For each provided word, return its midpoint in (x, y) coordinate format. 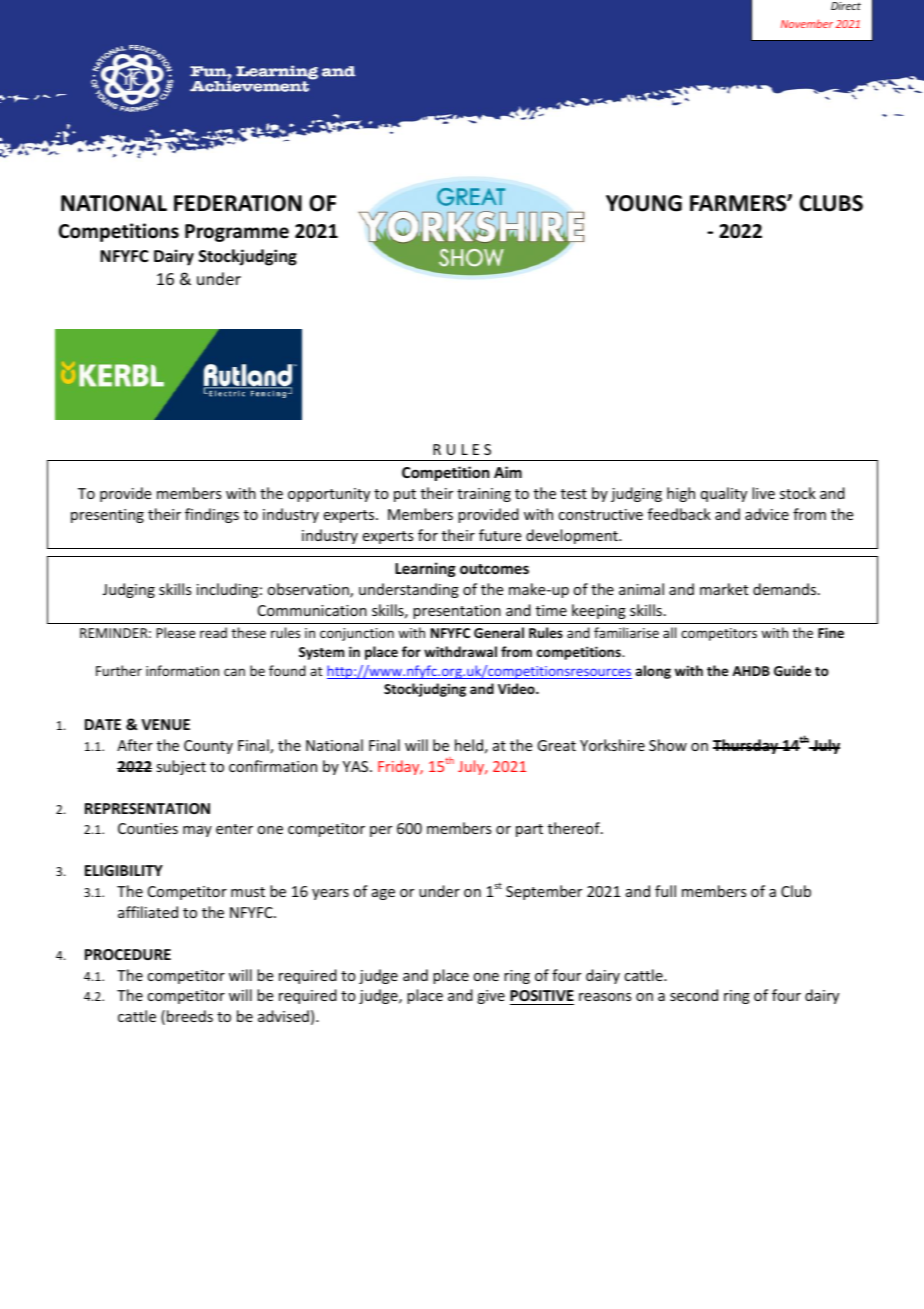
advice (767, 514)
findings (212, 515)
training (484, 495)
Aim (508, 472)
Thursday (747, 746)
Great (556, 745)
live (763, 493)
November (807, 23)
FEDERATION (238, 203)
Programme (237, 233)
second (694, 995)
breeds (190, 1016)
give (491, 997)
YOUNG (644, 203)
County (208, 747)
